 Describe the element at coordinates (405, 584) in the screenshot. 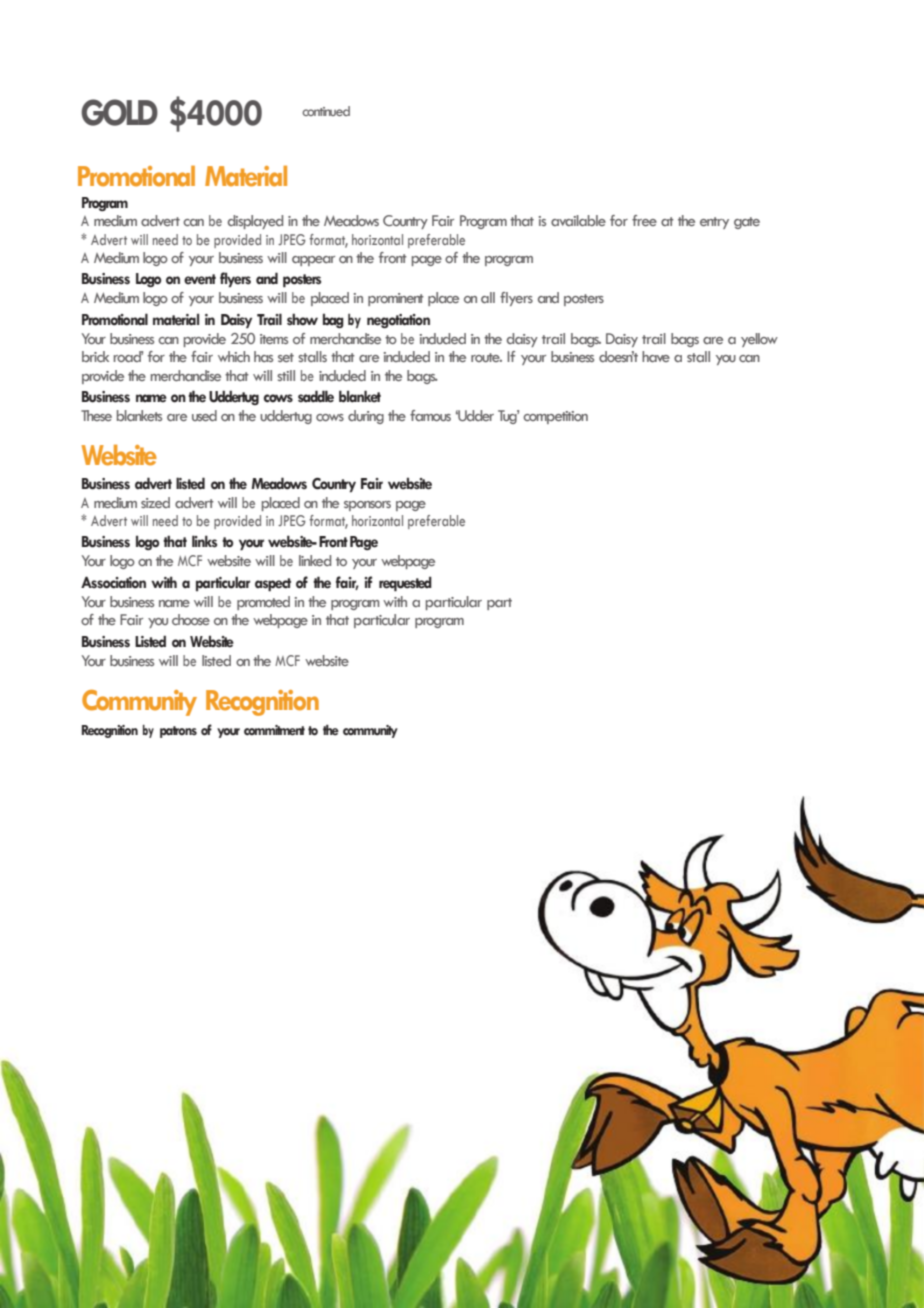

I see `requested` at that location.
